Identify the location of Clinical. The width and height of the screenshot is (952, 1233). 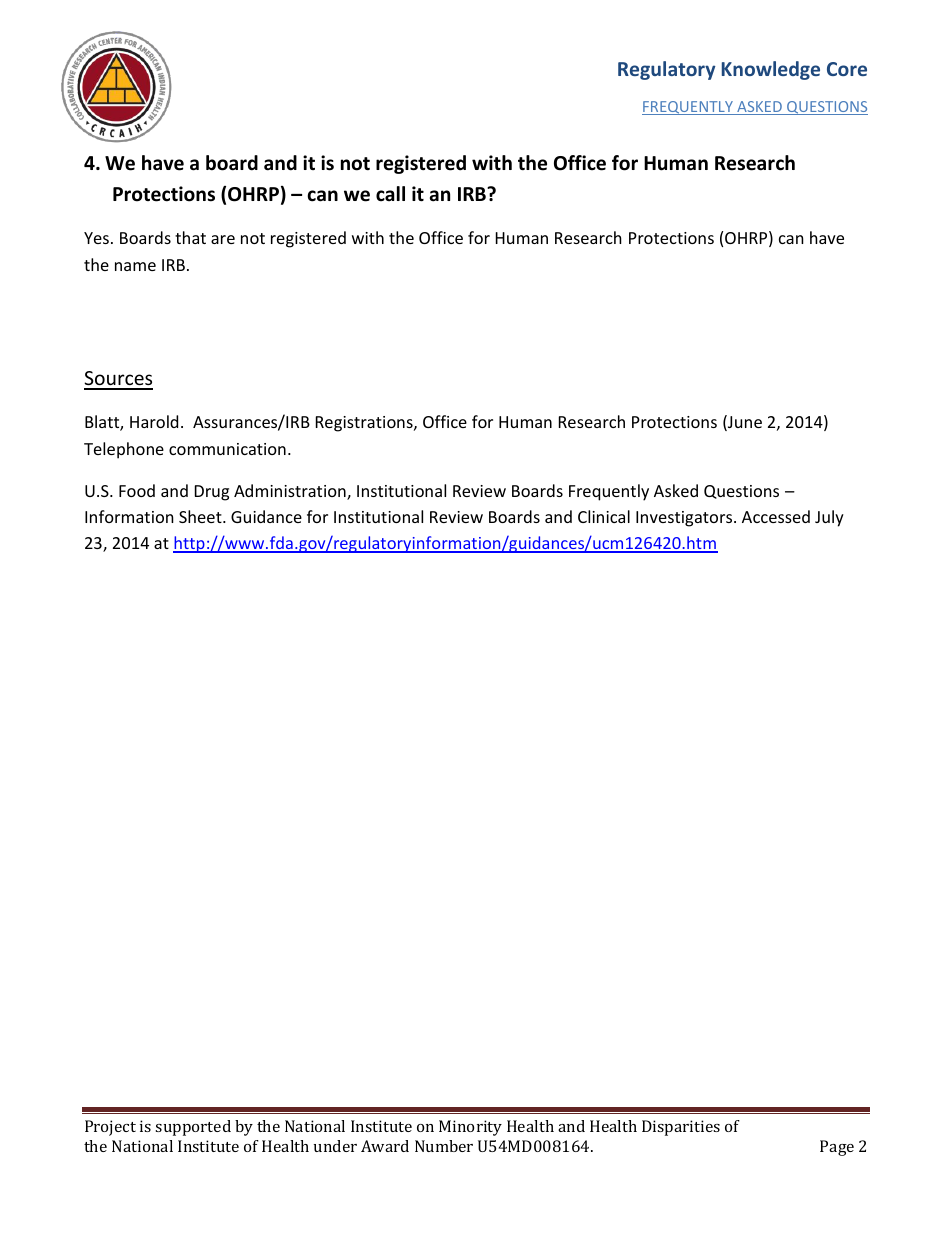
(604, 516).
